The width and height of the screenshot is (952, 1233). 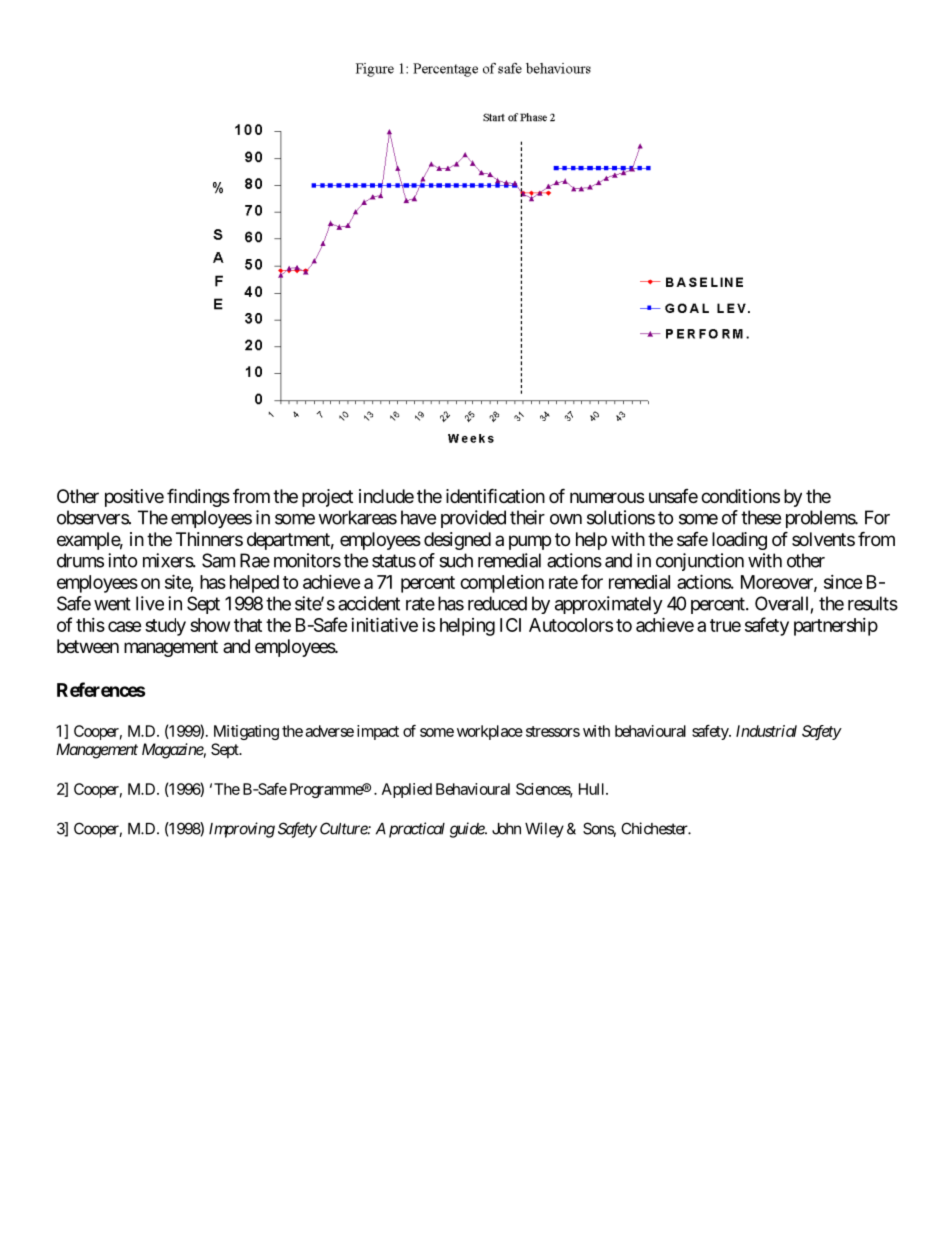 I want to click on Chichester, so click(x=655, y=828).
